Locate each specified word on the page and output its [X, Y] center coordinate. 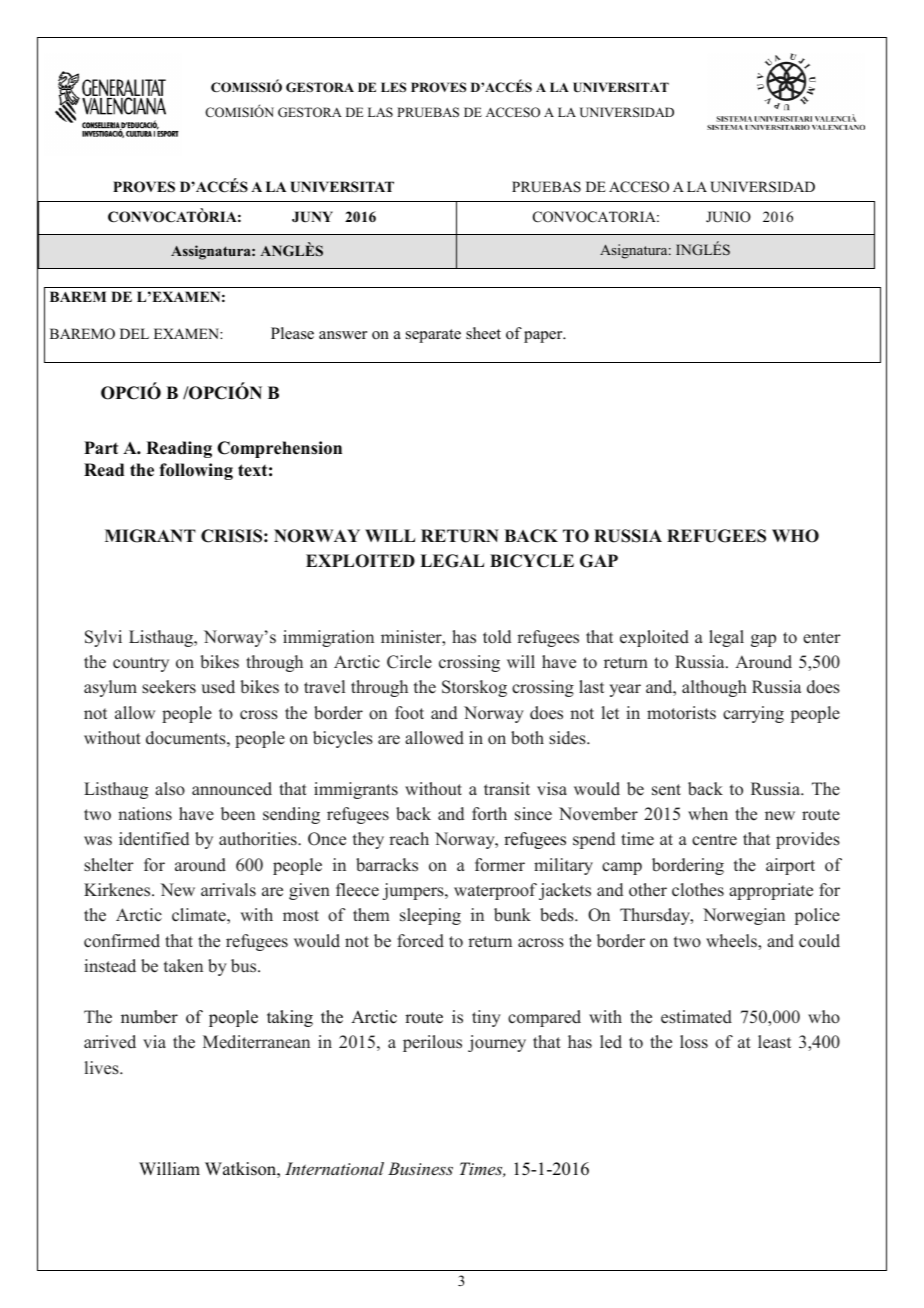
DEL [134, 333]
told [497, 637]
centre [714, 840]
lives [103, 1068]
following [196, 471]
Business [420, 1168]
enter [822, 638]
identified [154, 839]
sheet [483, 333]
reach [409, 839]
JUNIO [728, 217]
